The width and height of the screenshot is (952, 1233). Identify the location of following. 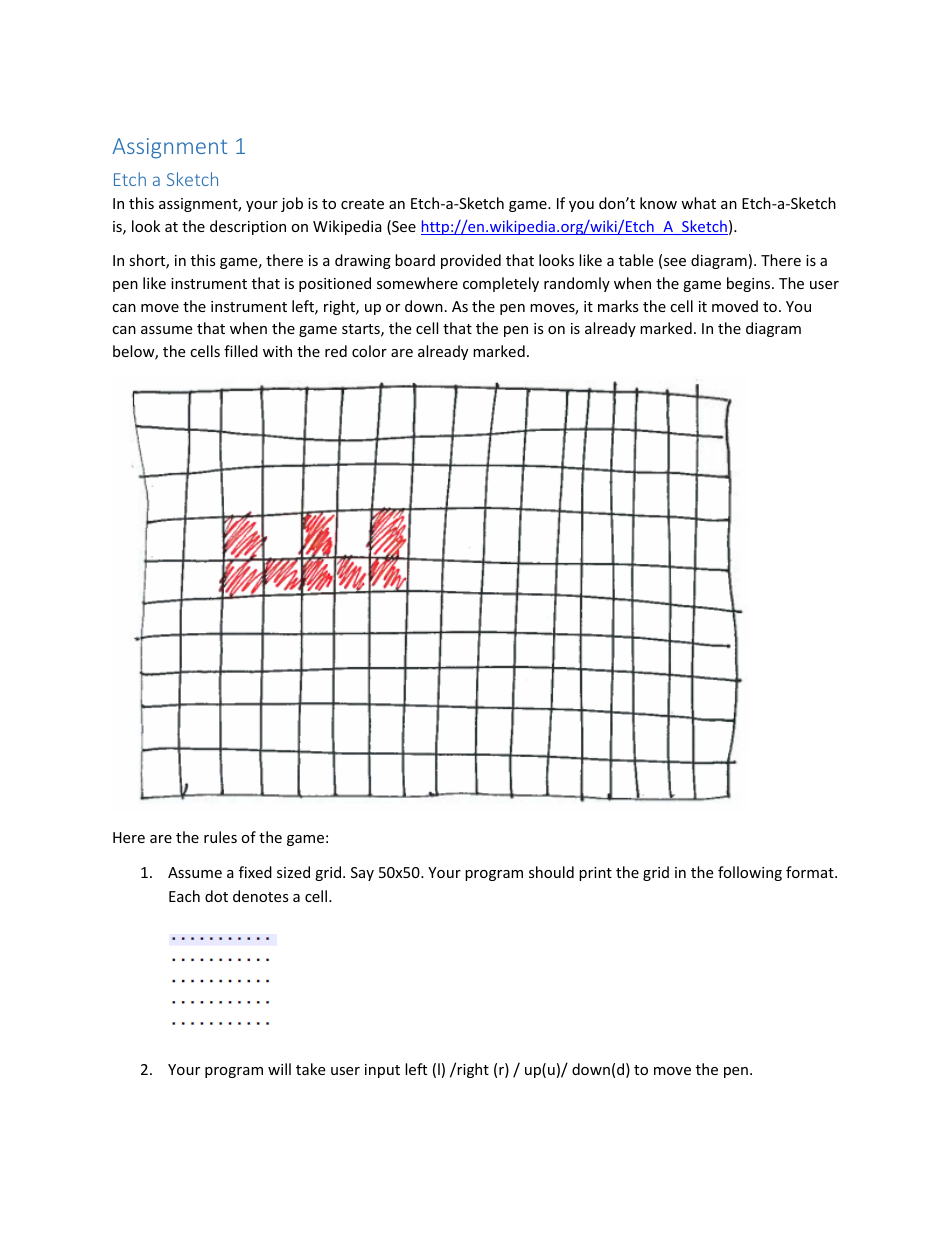
(750, 873).
